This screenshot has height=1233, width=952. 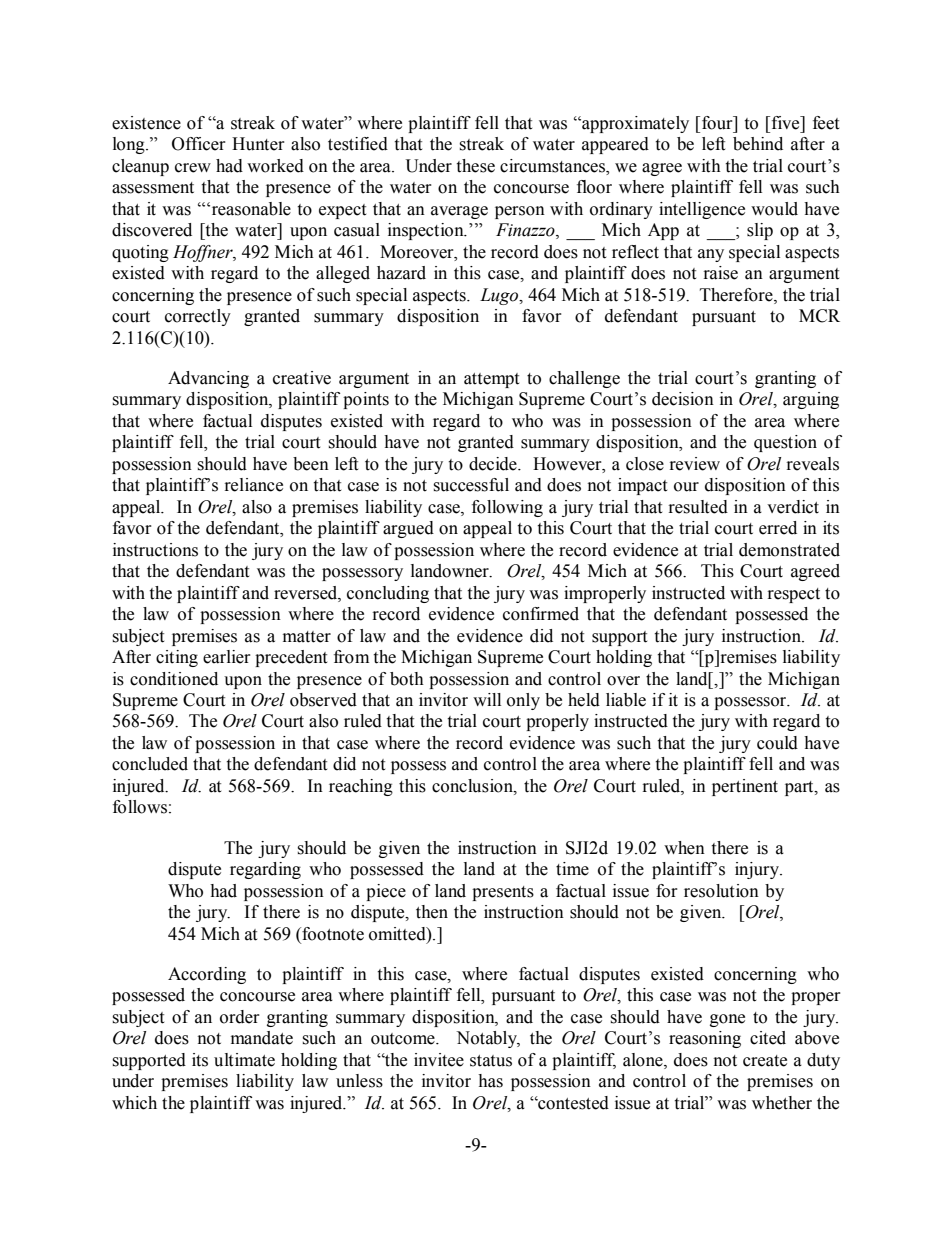 I want to click on Officer, so click(x=199, y=144).
